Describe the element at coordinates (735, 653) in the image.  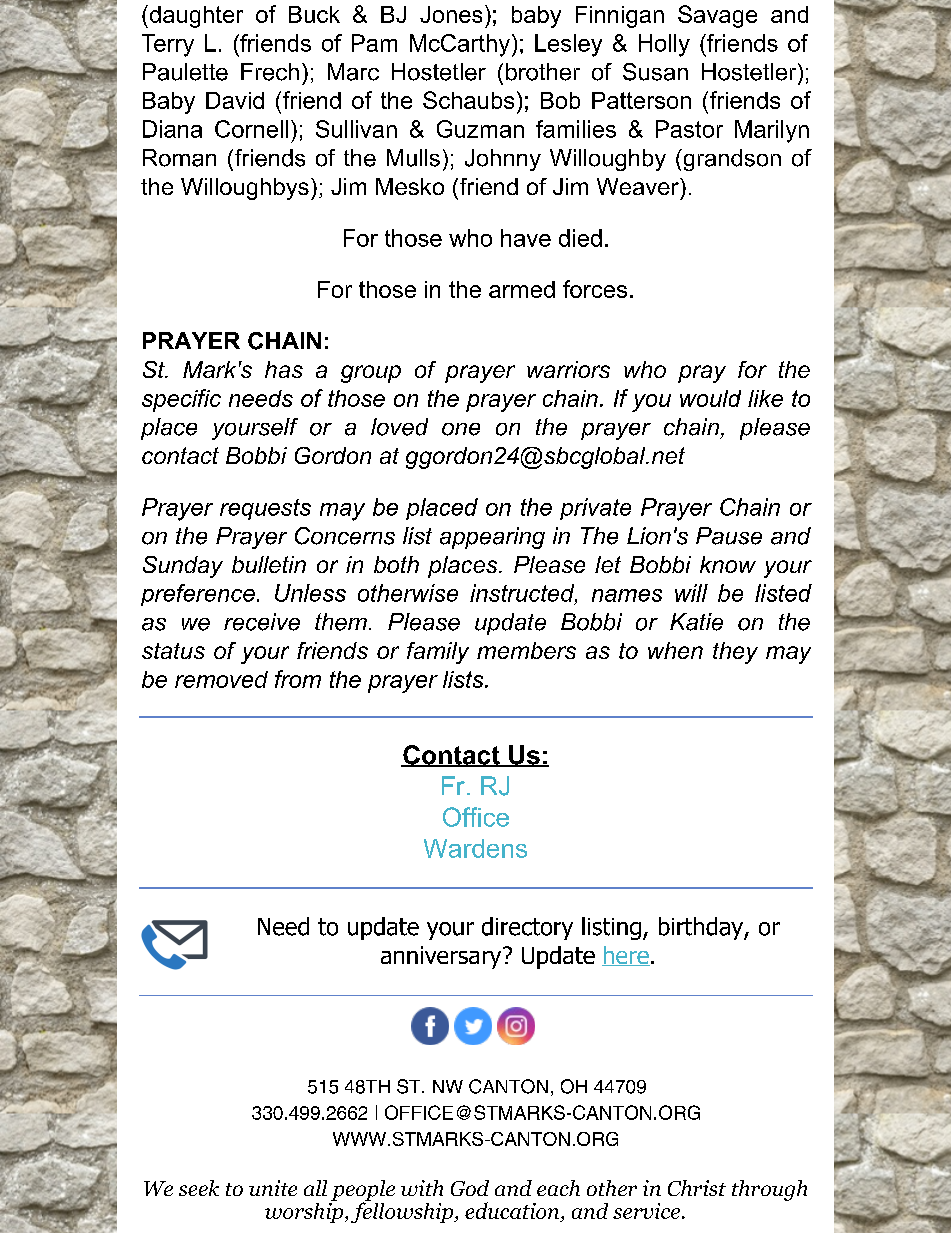
I see `they` at that location.
